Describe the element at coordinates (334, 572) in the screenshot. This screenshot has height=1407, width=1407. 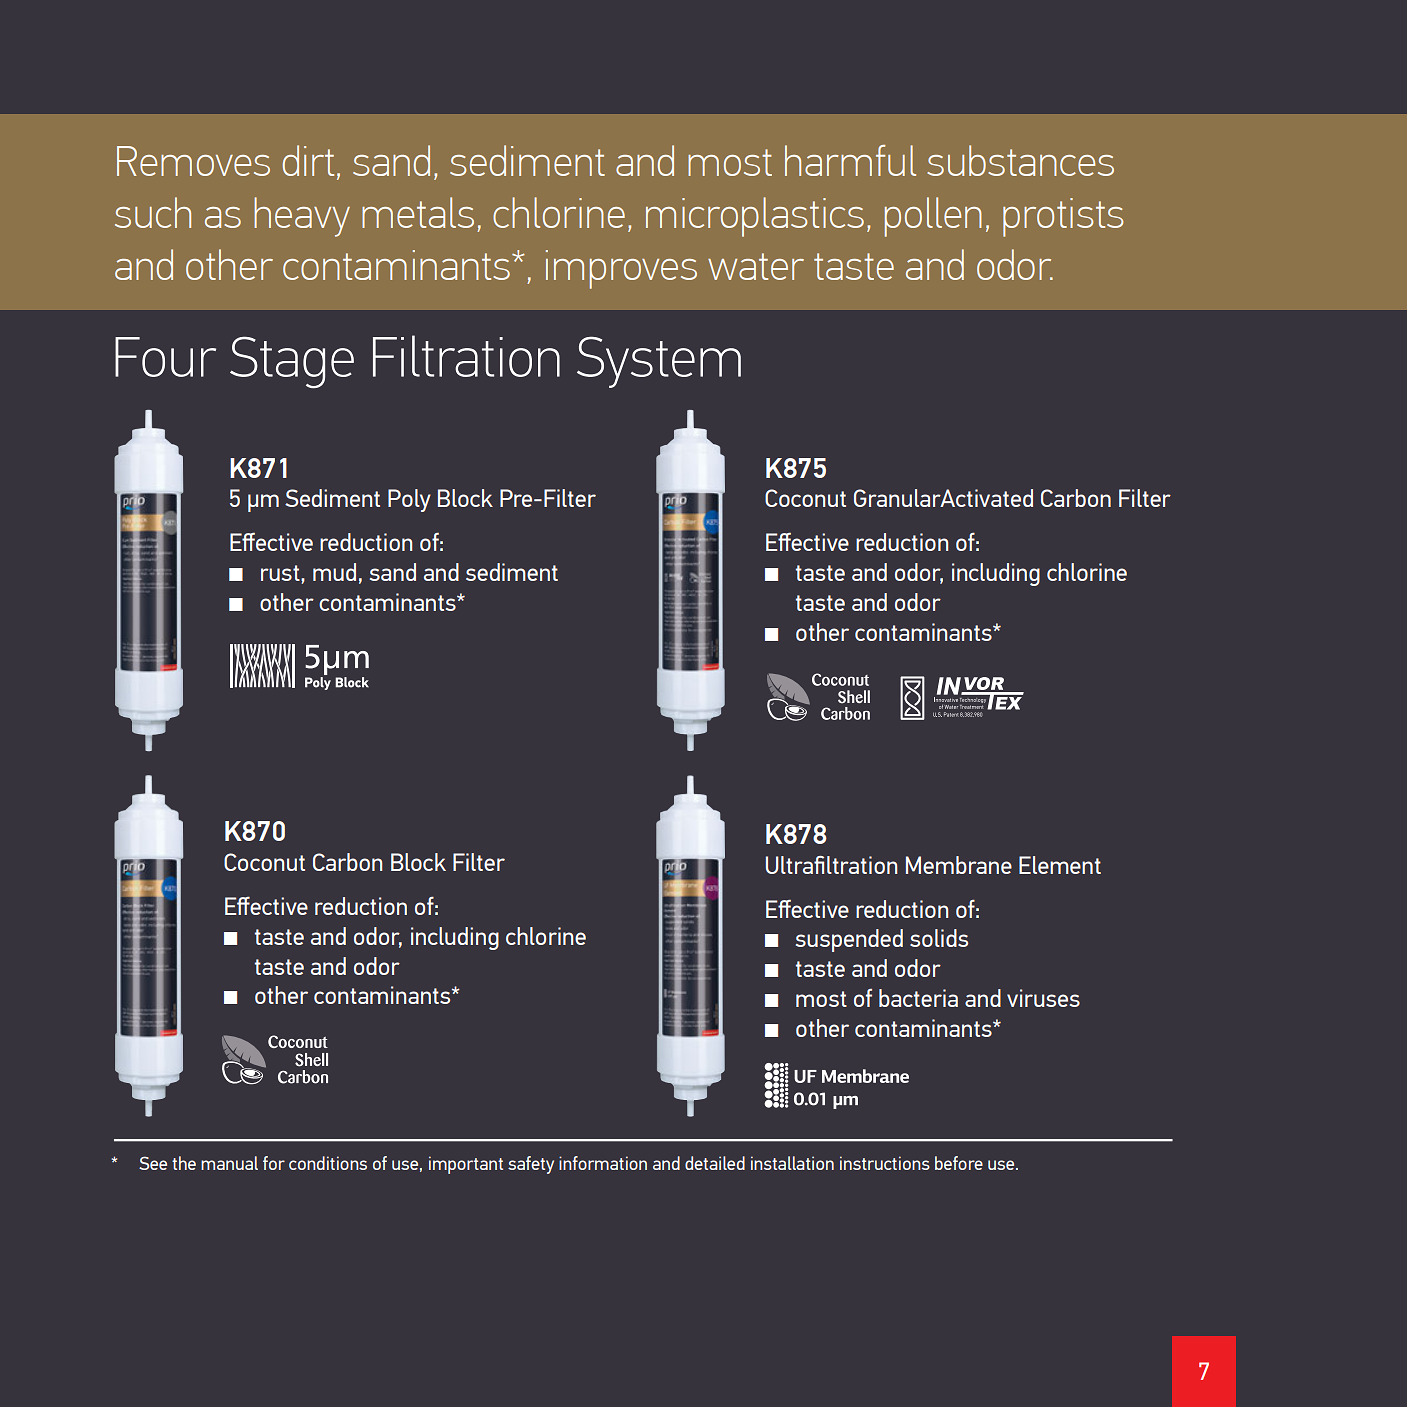
I see `mud` at that location.
